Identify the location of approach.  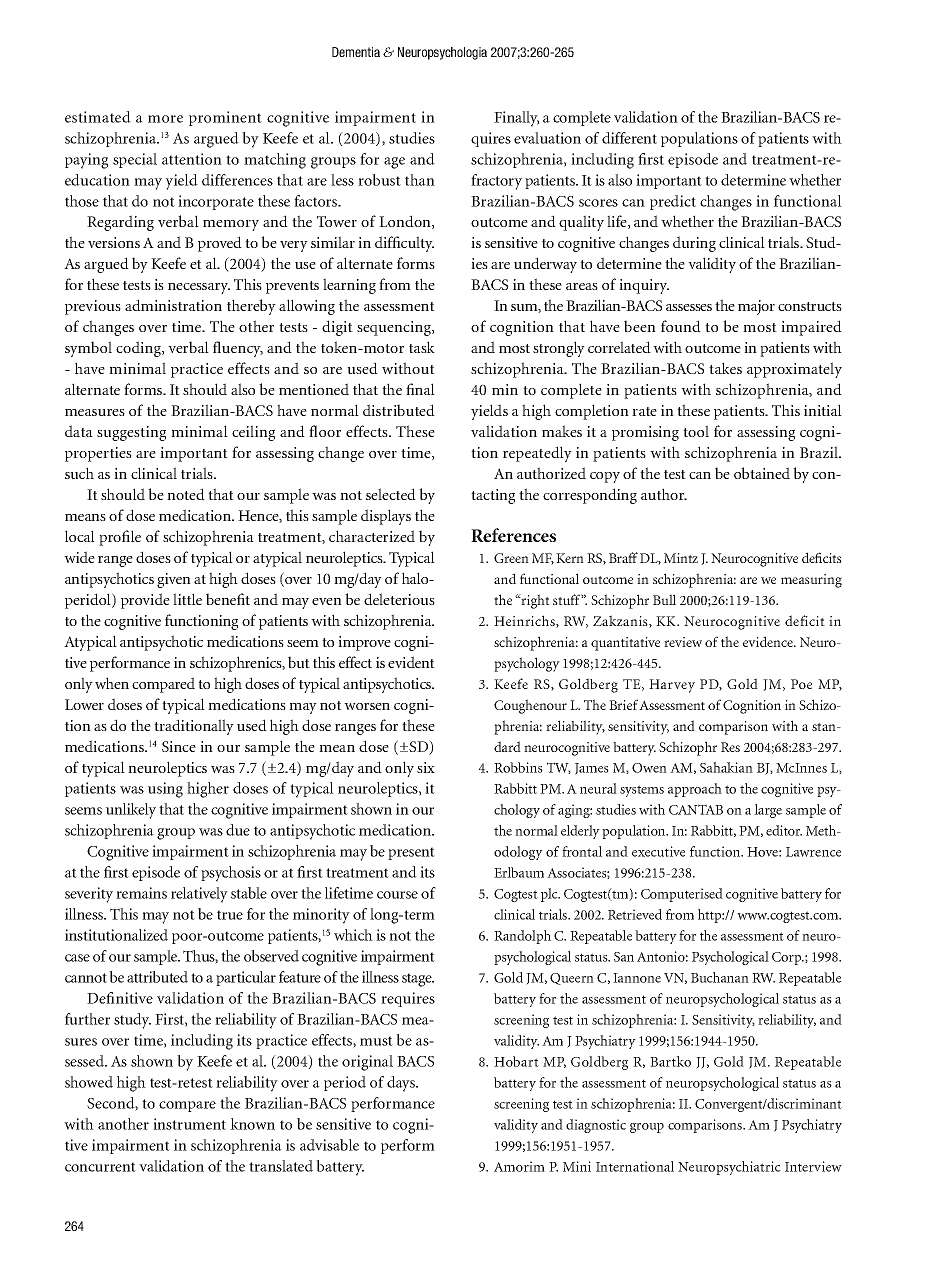
(695, 790).
